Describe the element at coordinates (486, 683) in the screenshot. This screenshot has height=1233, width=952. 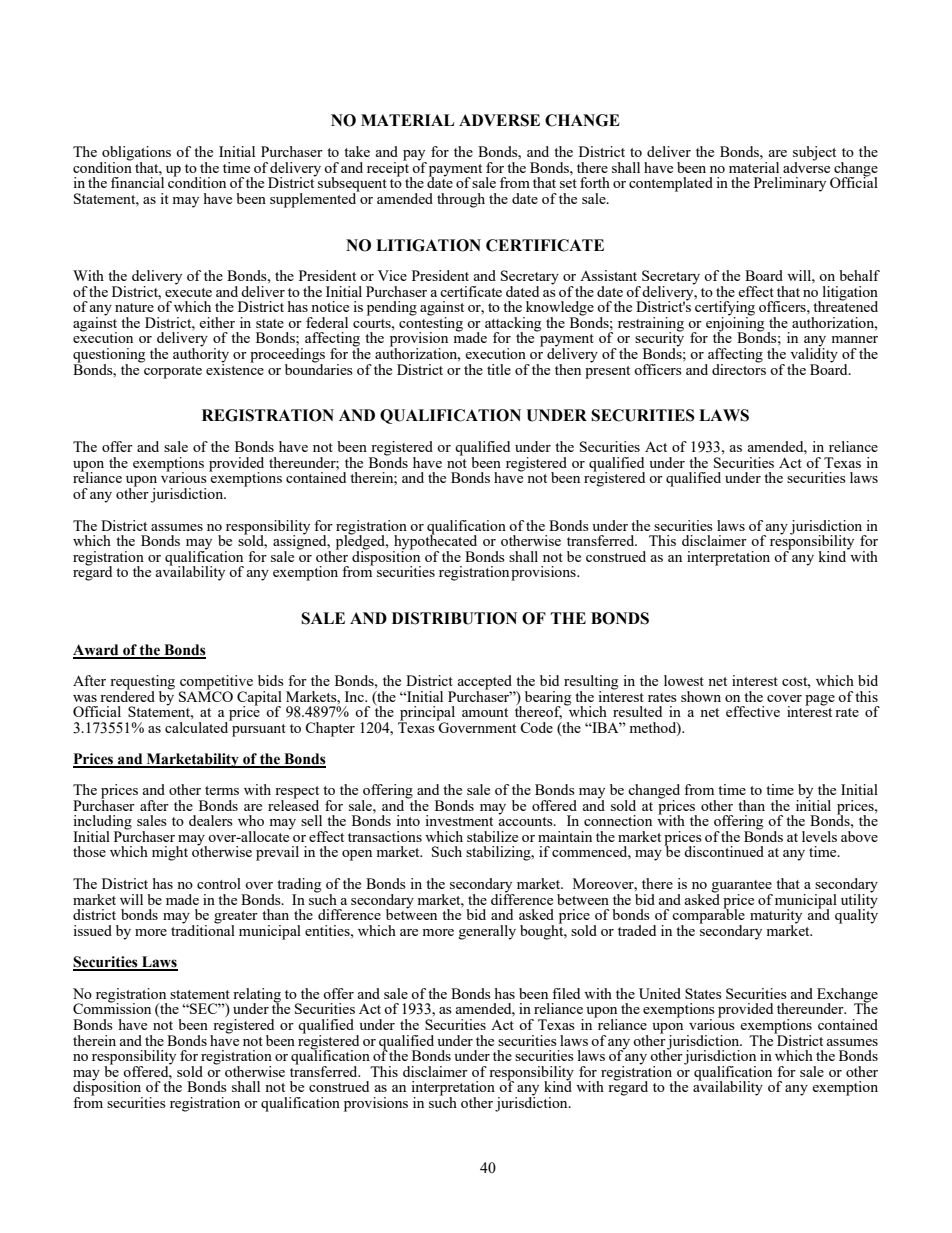
I see `accepted` at that location.
